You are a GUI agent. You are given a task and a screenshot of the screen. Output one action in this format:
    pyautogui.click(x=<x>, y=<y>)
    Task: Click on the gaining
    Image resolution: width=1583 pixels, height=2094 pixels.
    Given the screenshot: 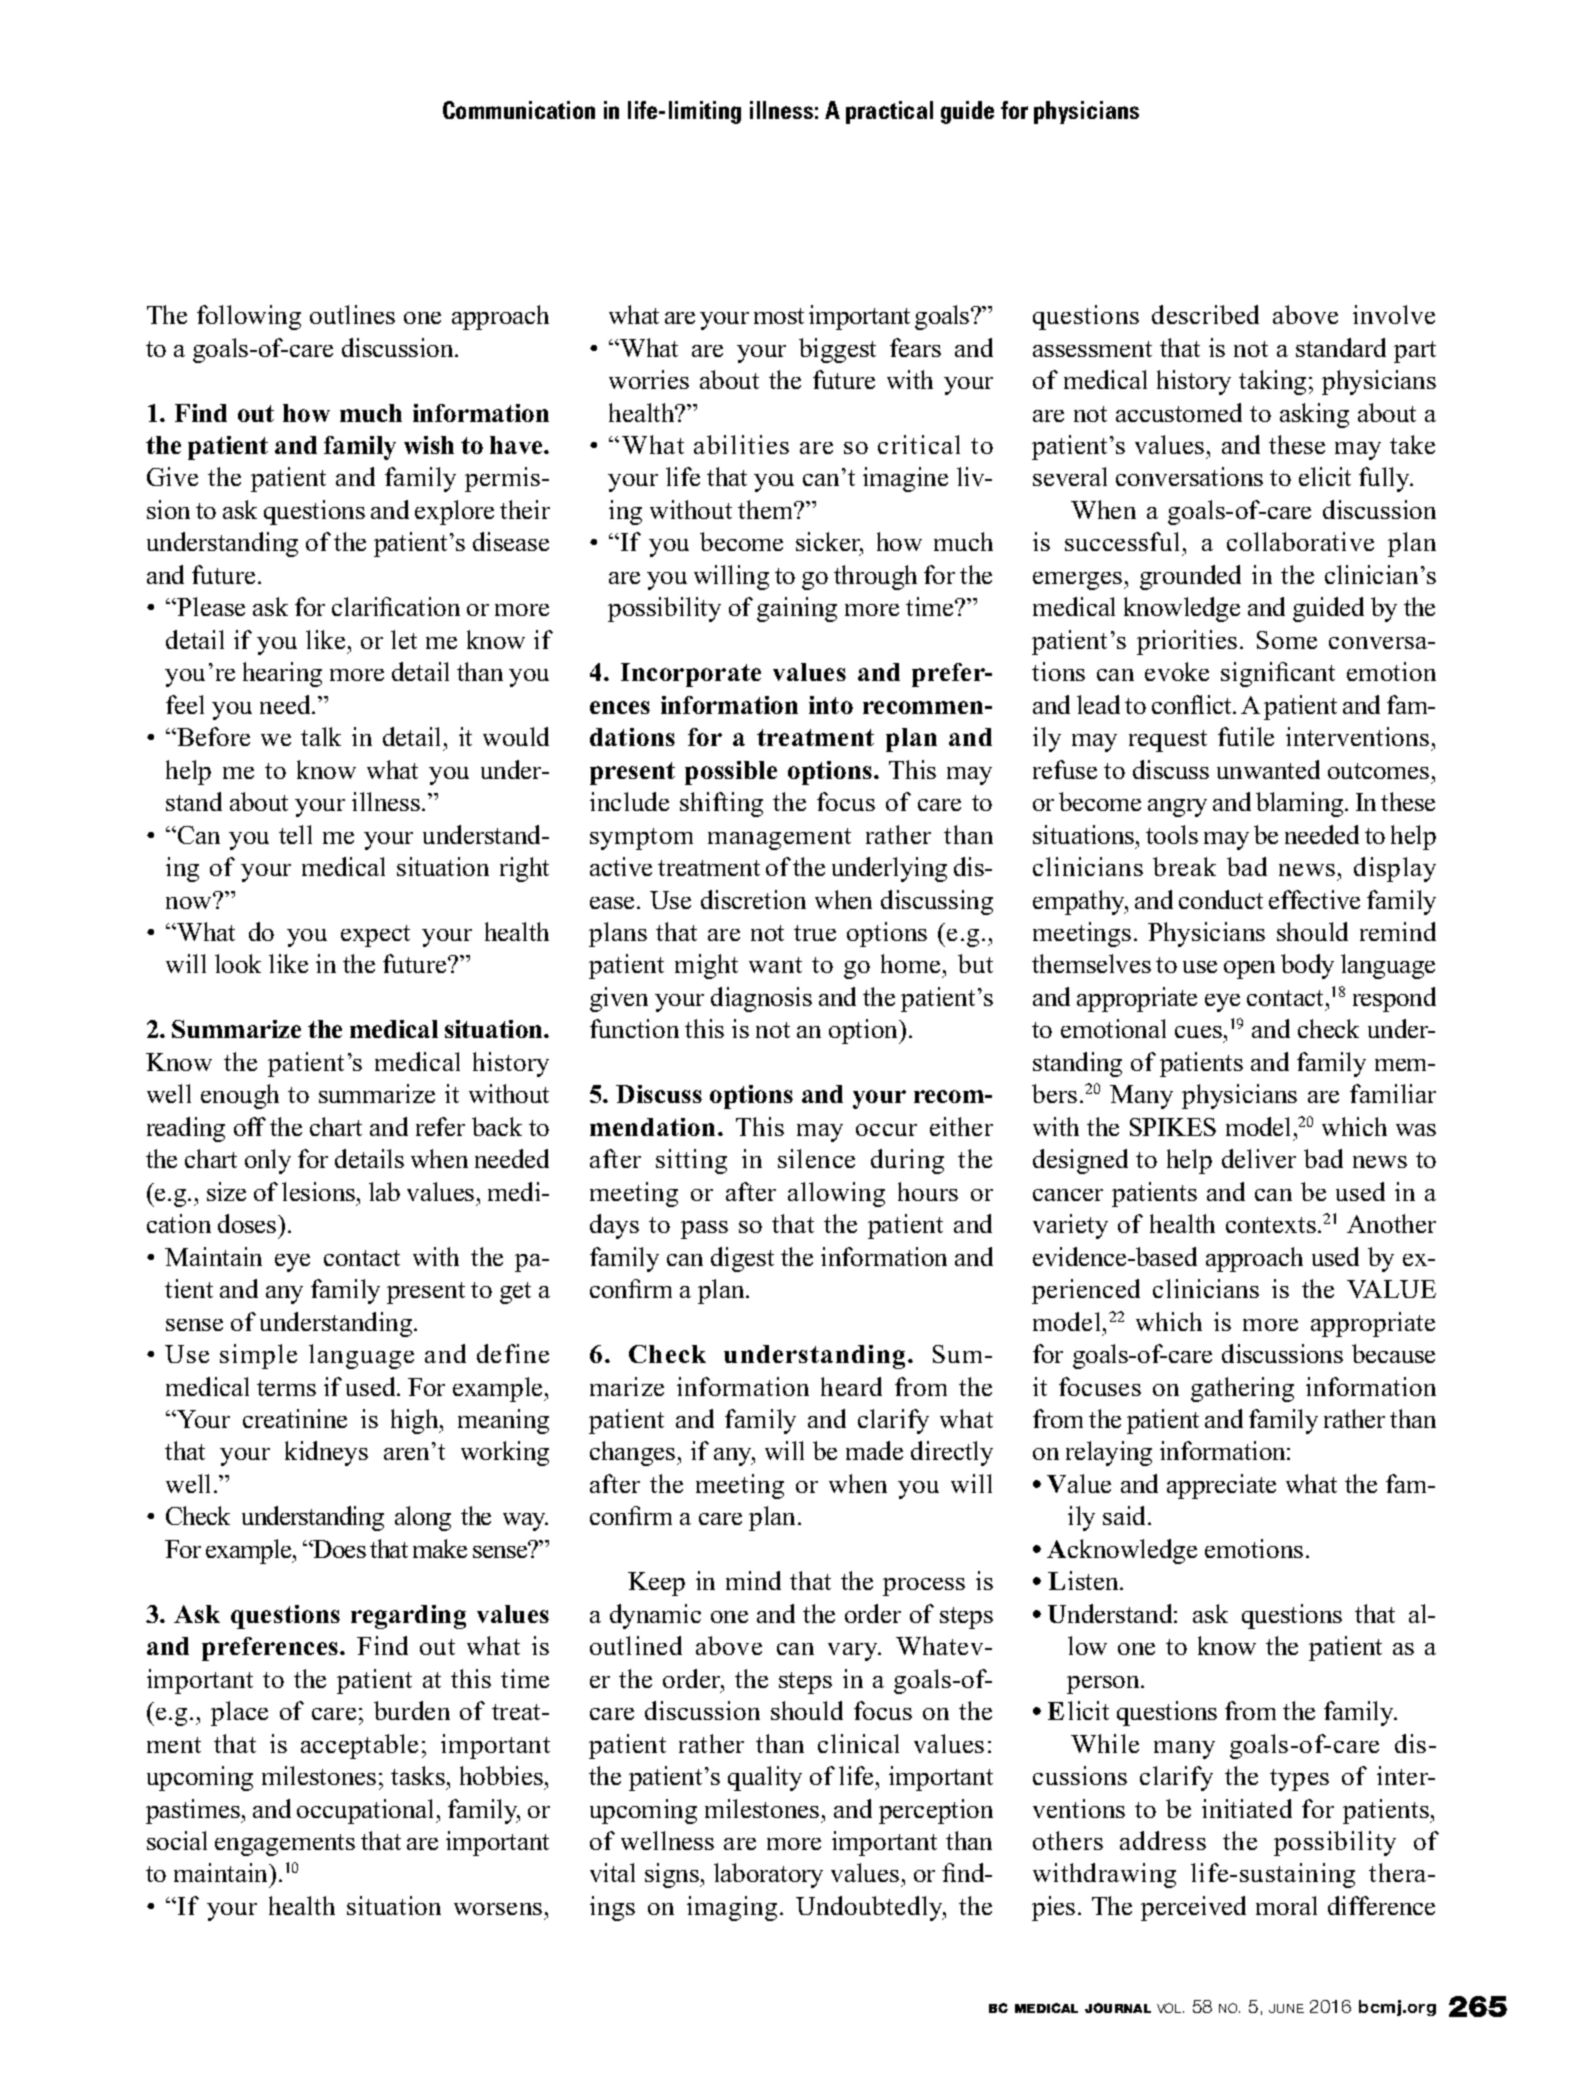 What is the action you would take?
    pyautogui.click(x=797, y=609)
